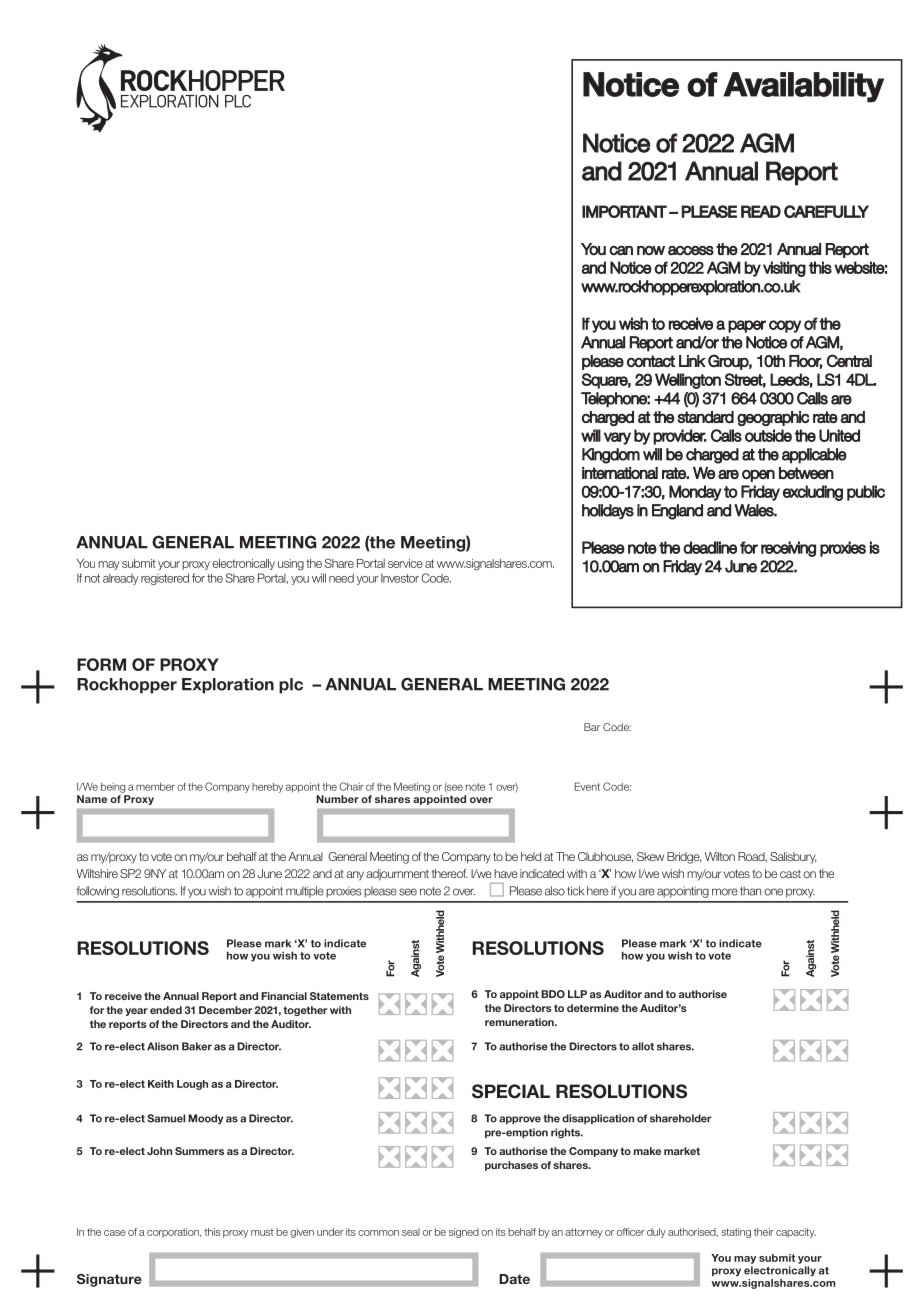 The width and height of the screenshot is (924, 1310). I want to click on Availability, so click(803, 87).
